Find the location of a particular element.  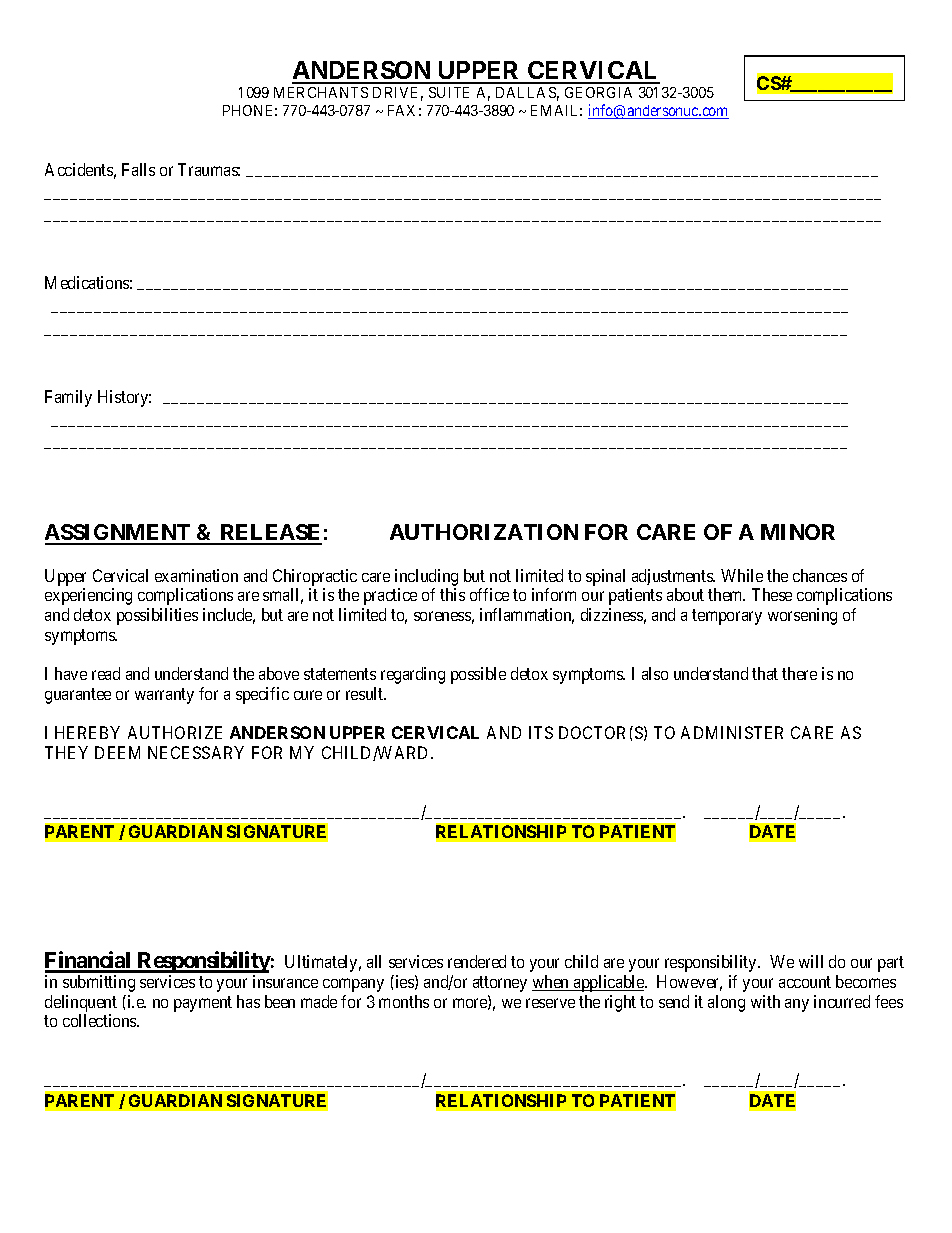

SUITE is located at coordinates (449, 92).
